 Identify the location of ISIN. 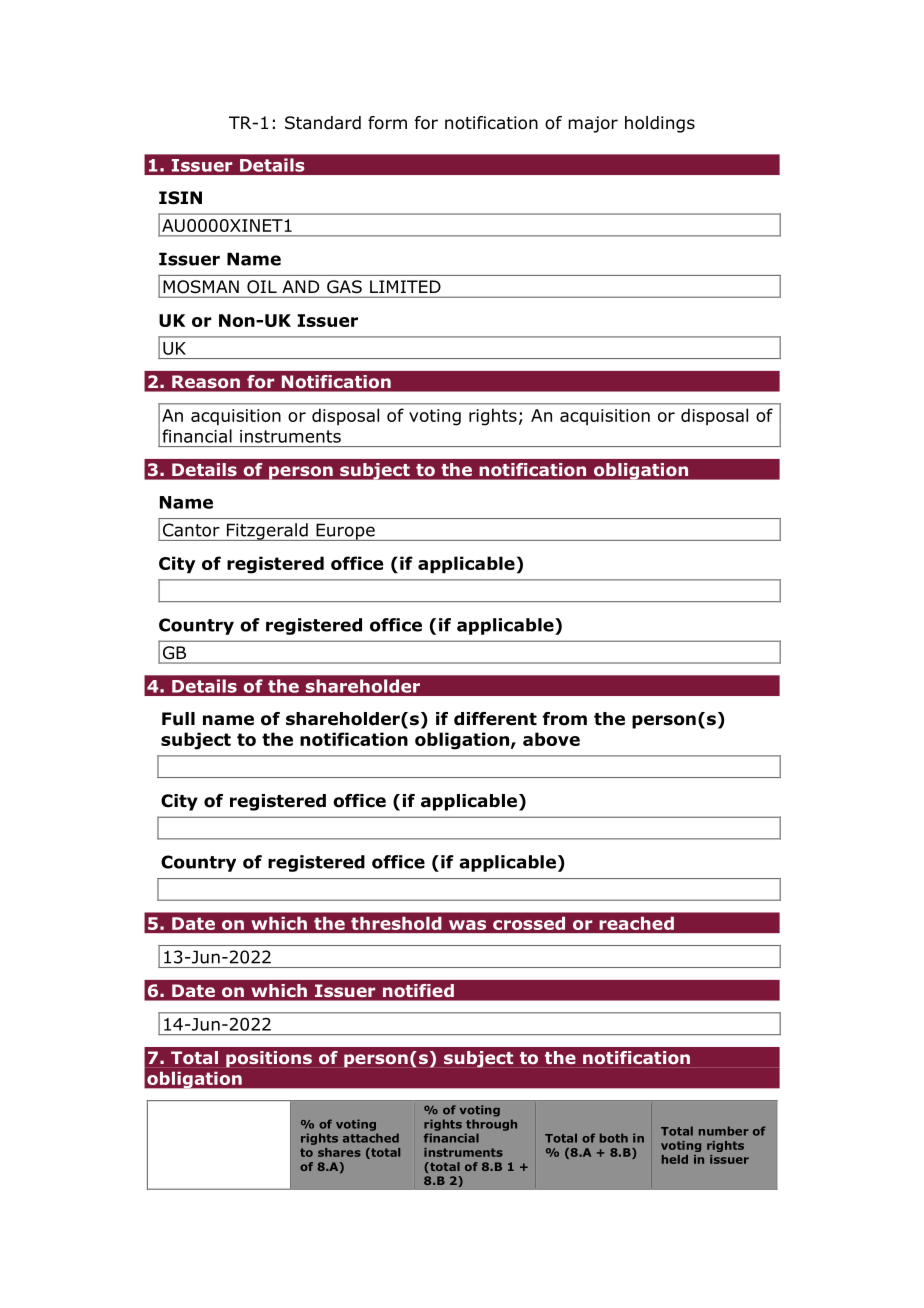
(180, 198).
